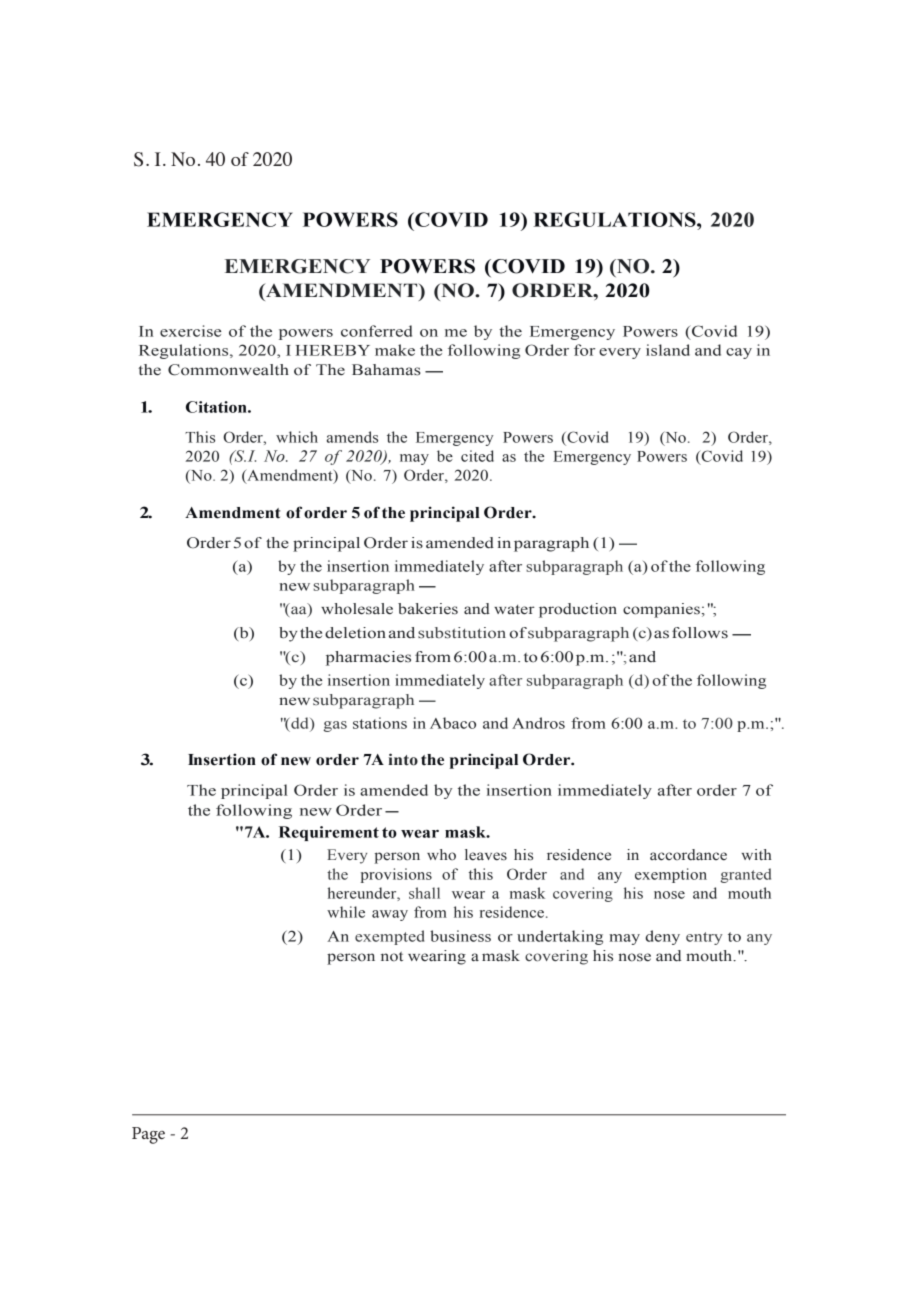  What do you see at coordinates (668, 350) in the screenshot?
I see `island` at bounding box center [668, 350].
